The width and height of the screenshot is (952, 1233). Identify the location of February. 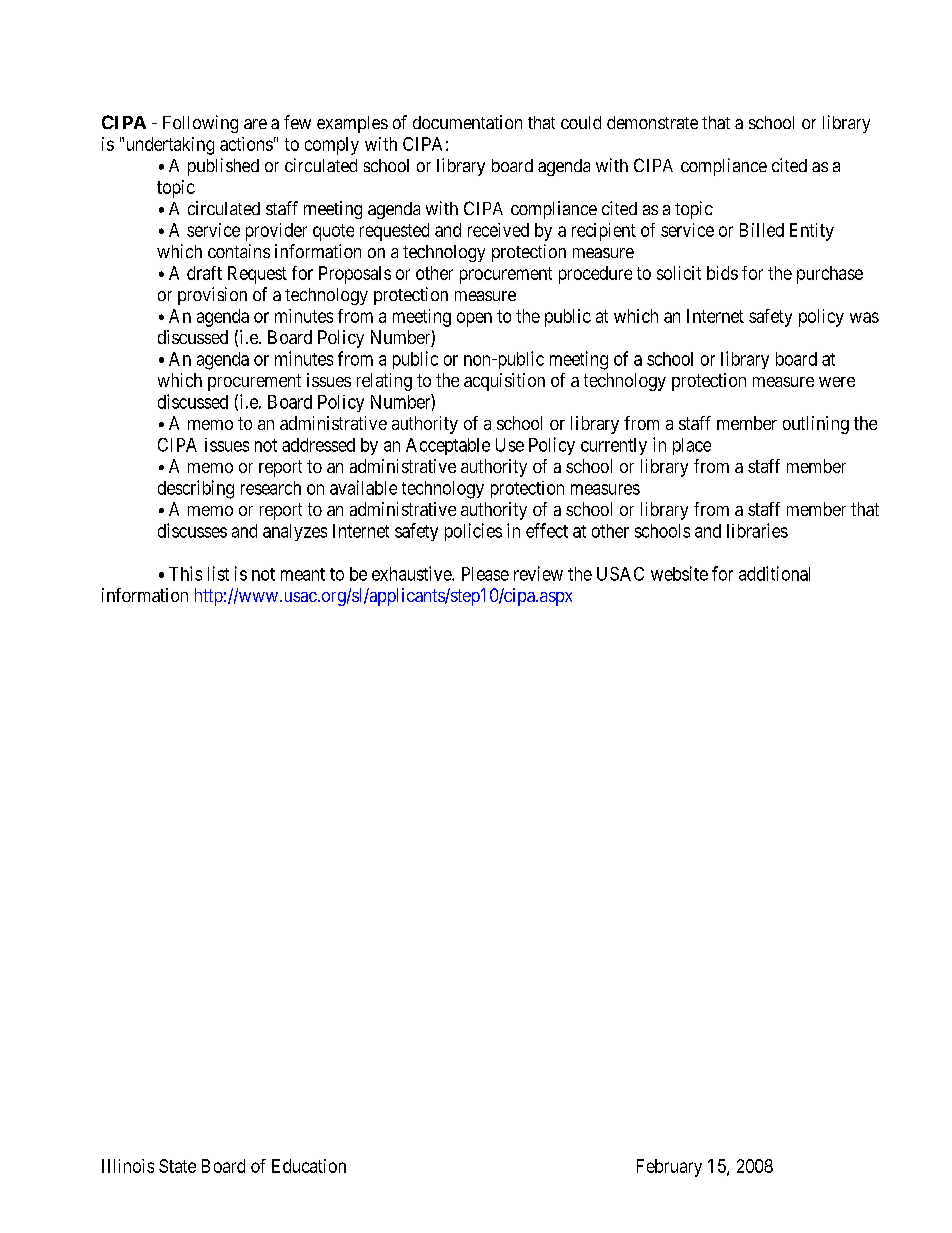
(669, 1168).
